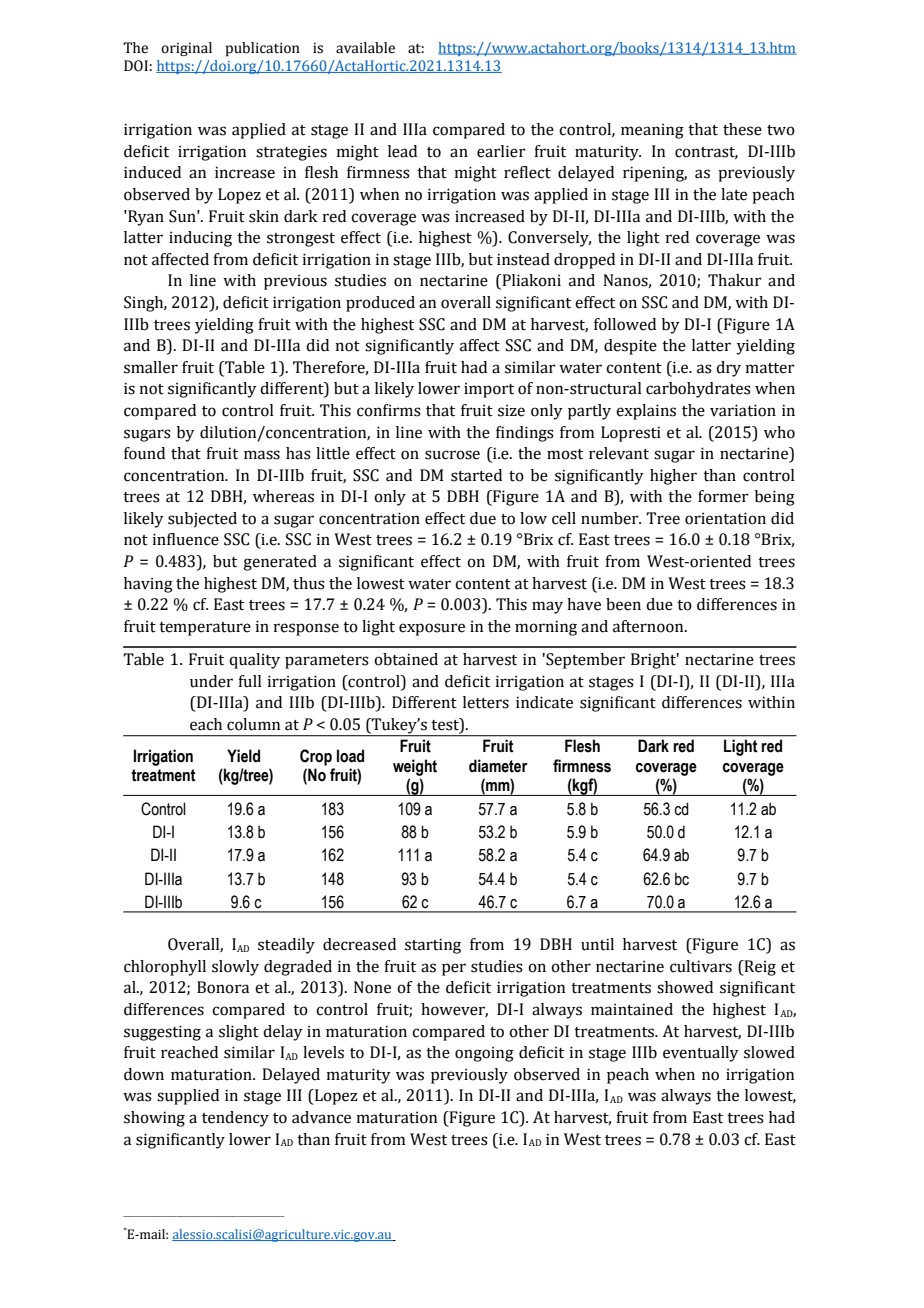  Describe the element at coordinates (316, 757) in the screenshot. I see `Crop` at that location.
